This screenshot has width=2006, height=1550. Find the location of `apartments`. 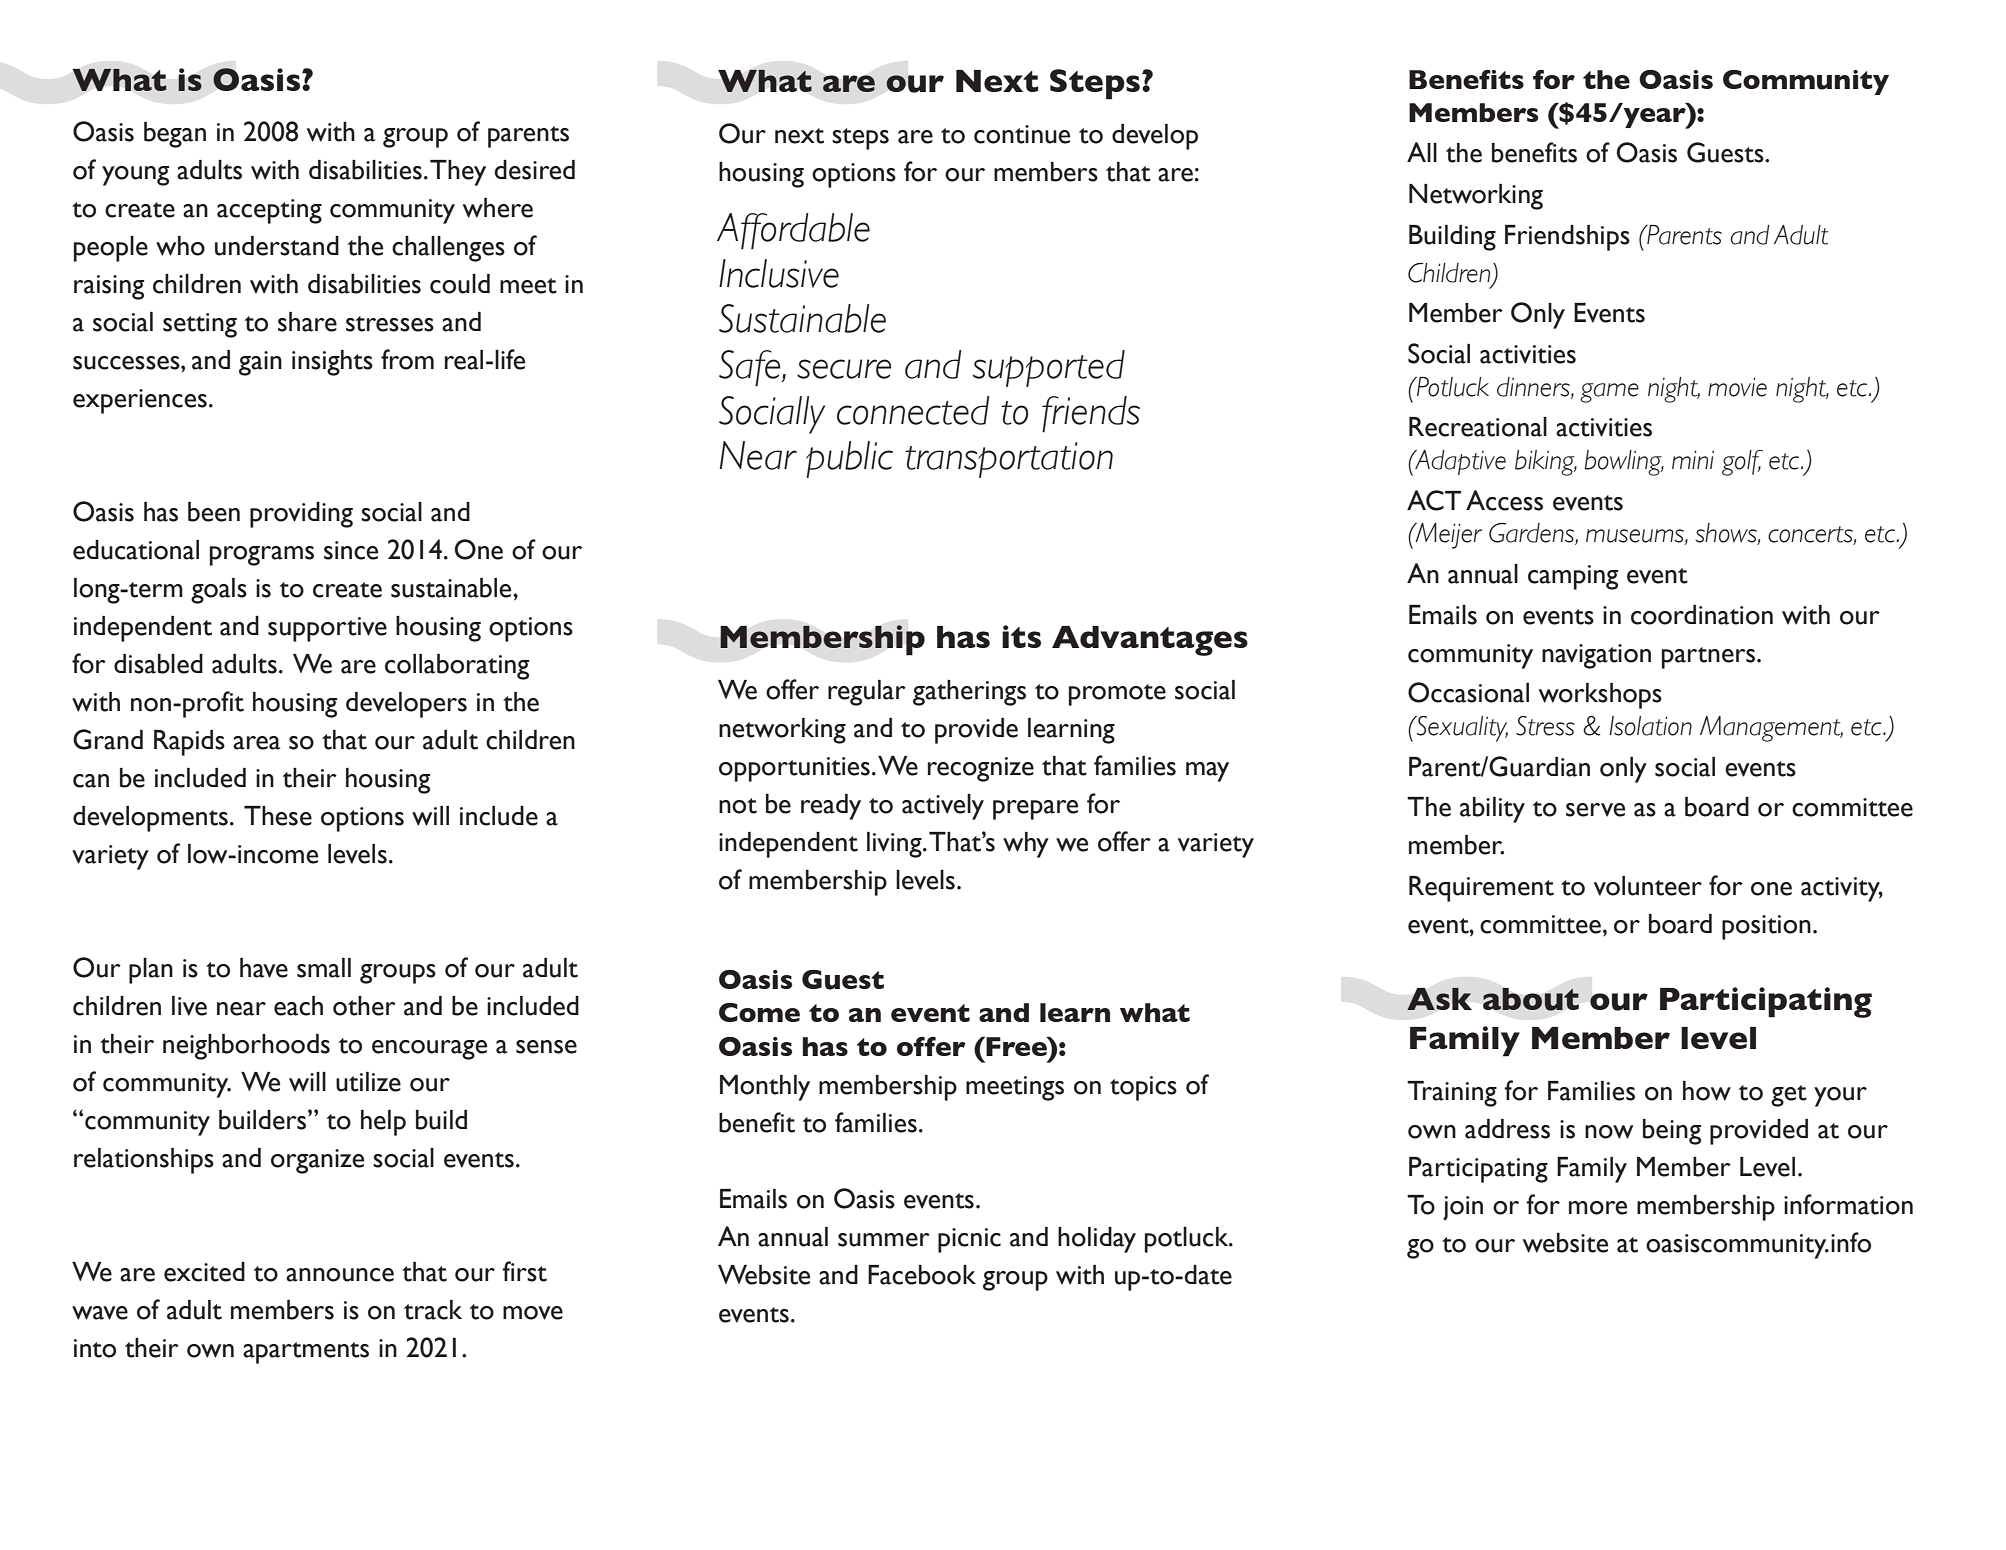

apartments is located at coordinates (306, 1353).
